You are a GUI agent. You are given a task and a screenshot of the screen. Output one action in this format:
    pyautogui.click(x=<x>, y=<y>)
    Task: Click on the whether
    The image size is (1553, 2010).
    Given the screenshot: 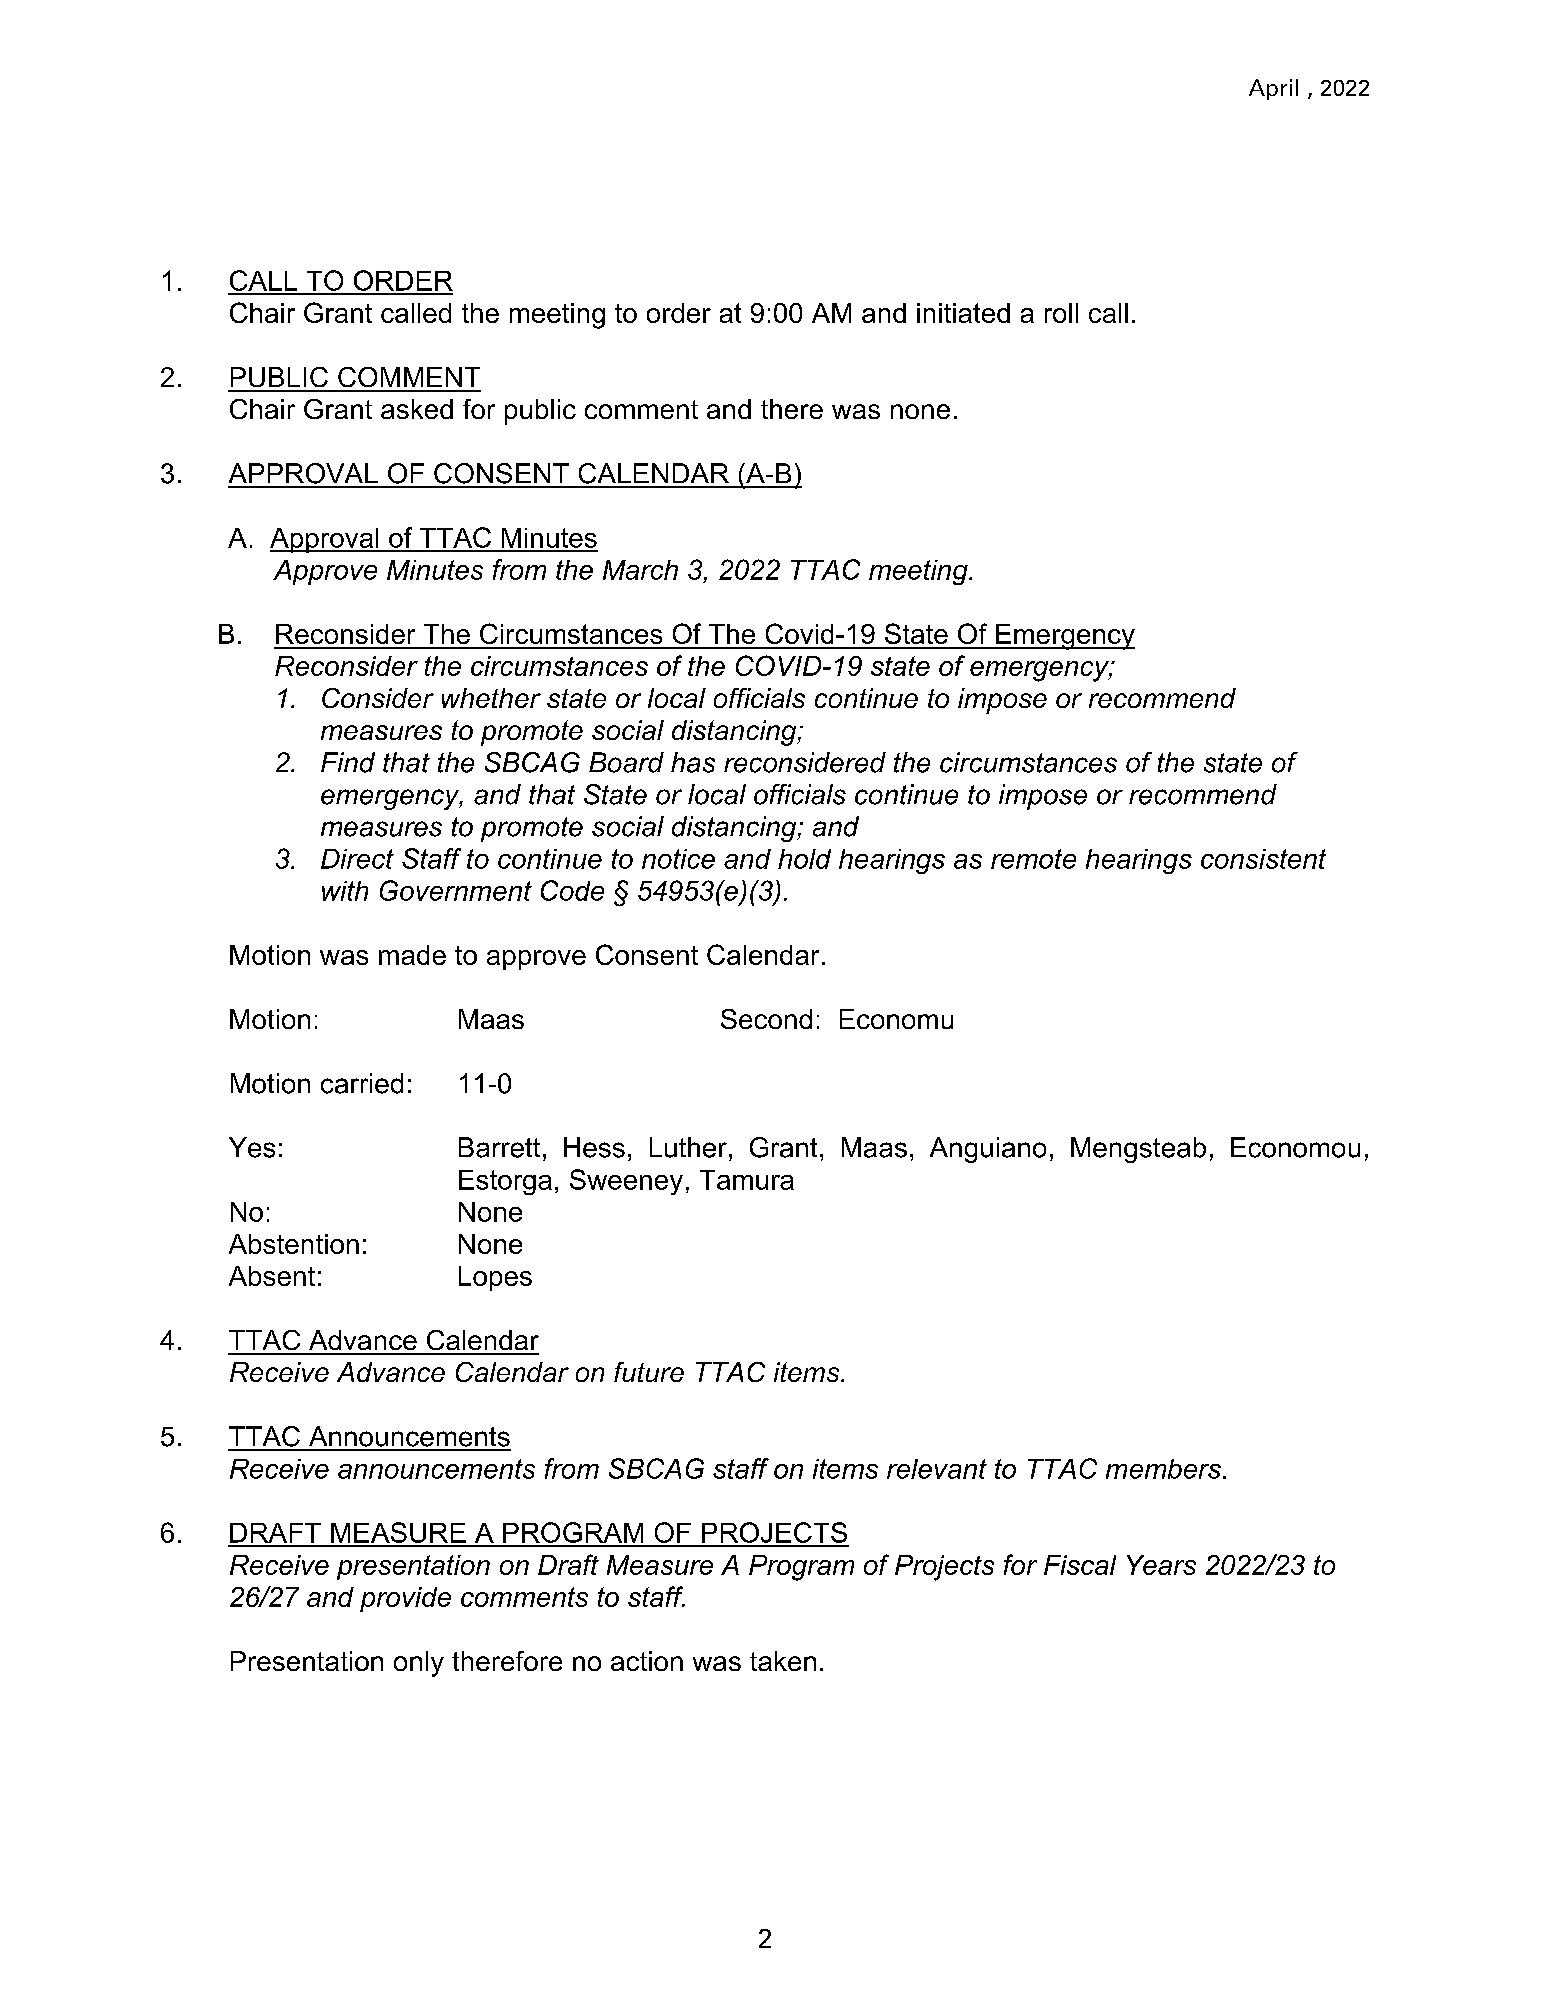 What is the action you would take?
    pyautogui.click(x=491, y=698)
